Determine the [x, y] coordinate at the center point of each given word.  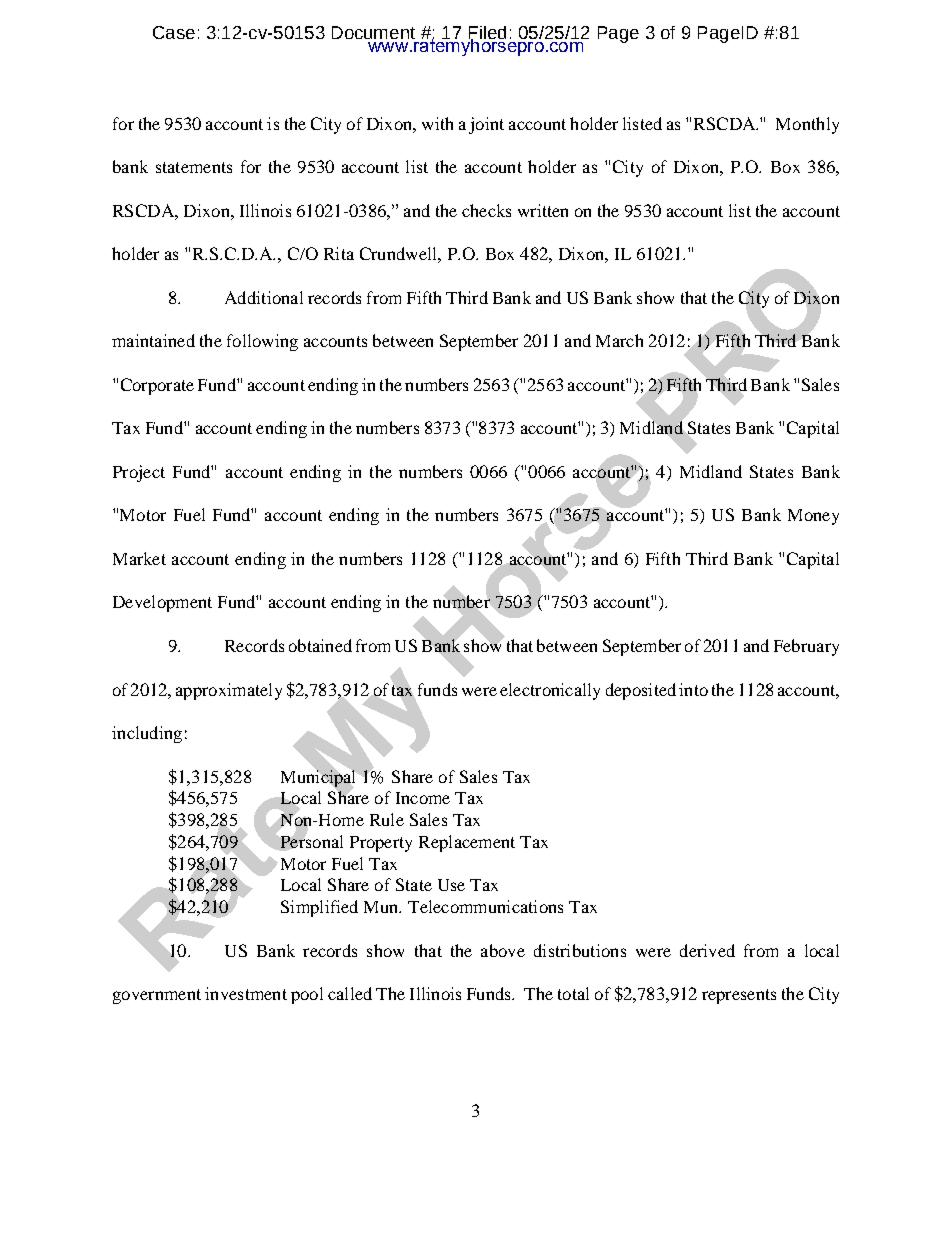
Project [139, 473]
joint [486, 125]
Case [174, 32]
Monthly [807, 125]
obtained [320, 645]
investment [246, 993]
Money [813, 517]
